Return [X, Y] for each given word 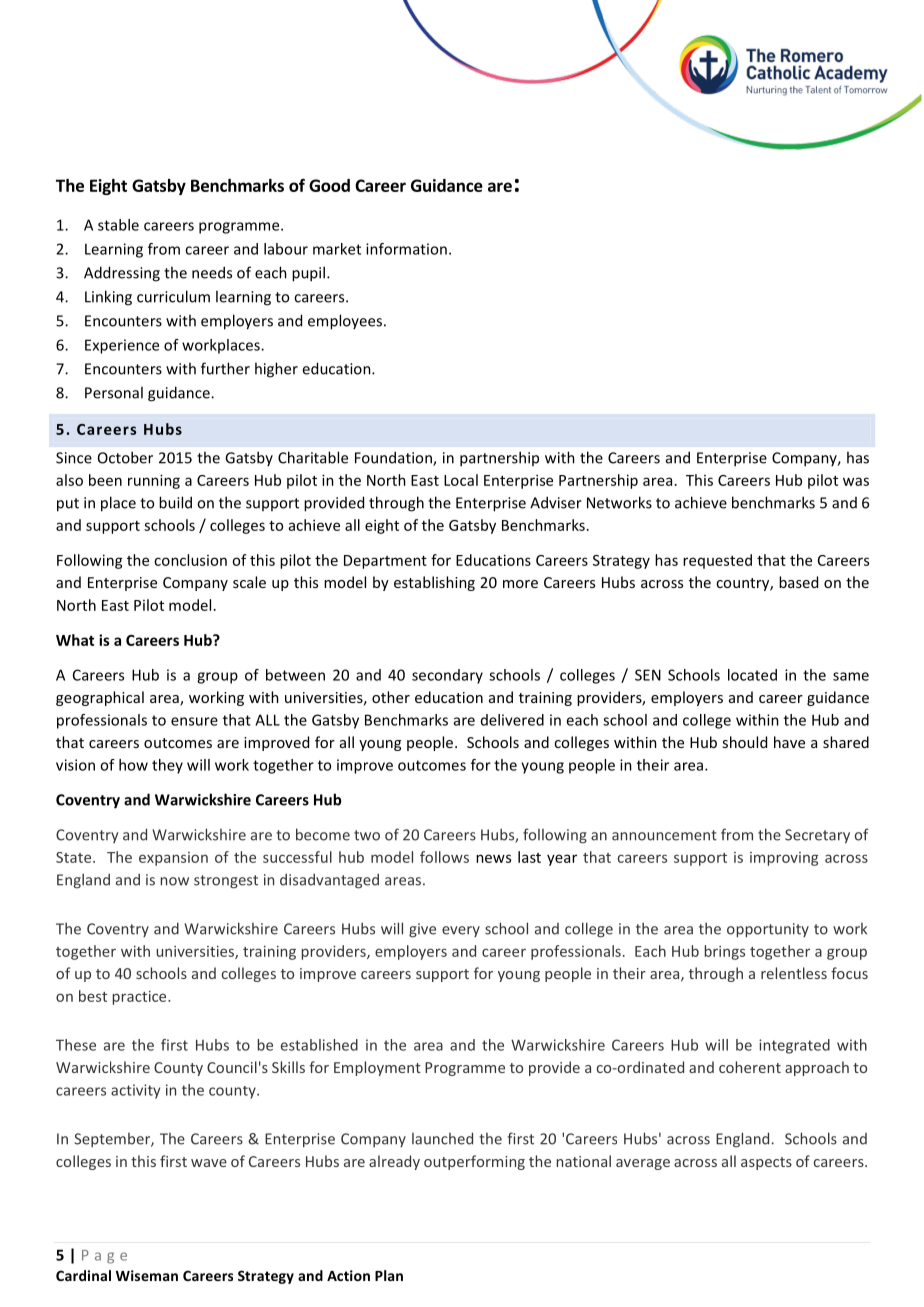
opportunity [768, 930]
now [175, 881]
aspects [766, 1163]
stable [118, 225]
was [856, 481]
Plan [389, 1275]
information [406, 249]
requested [717, 561]
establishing [434, 583]
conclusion [190, 560]
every [461, 931]
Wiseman [147, 1275]
